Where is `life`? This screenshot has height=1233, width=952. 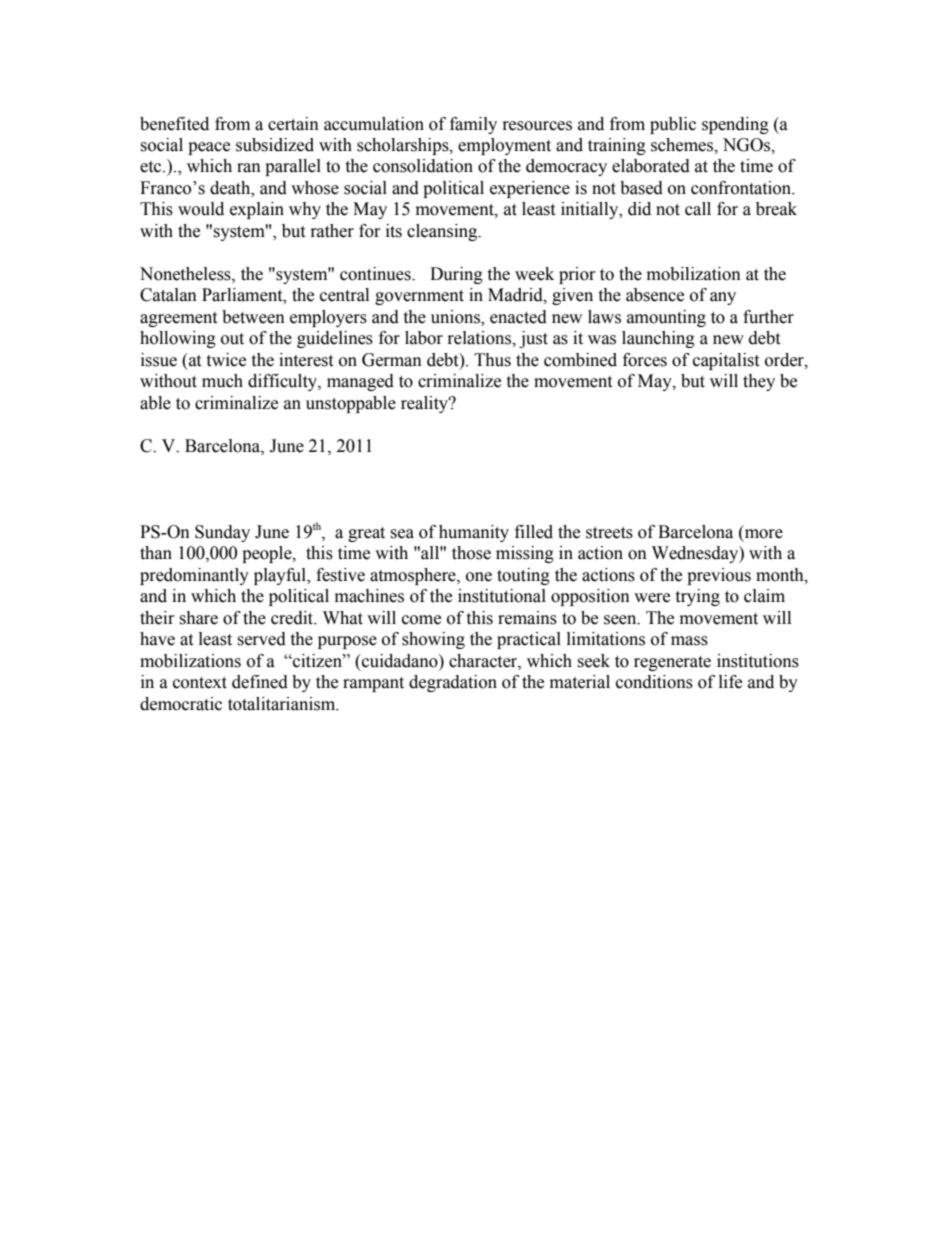 life is located at coordinates (730, 682).
